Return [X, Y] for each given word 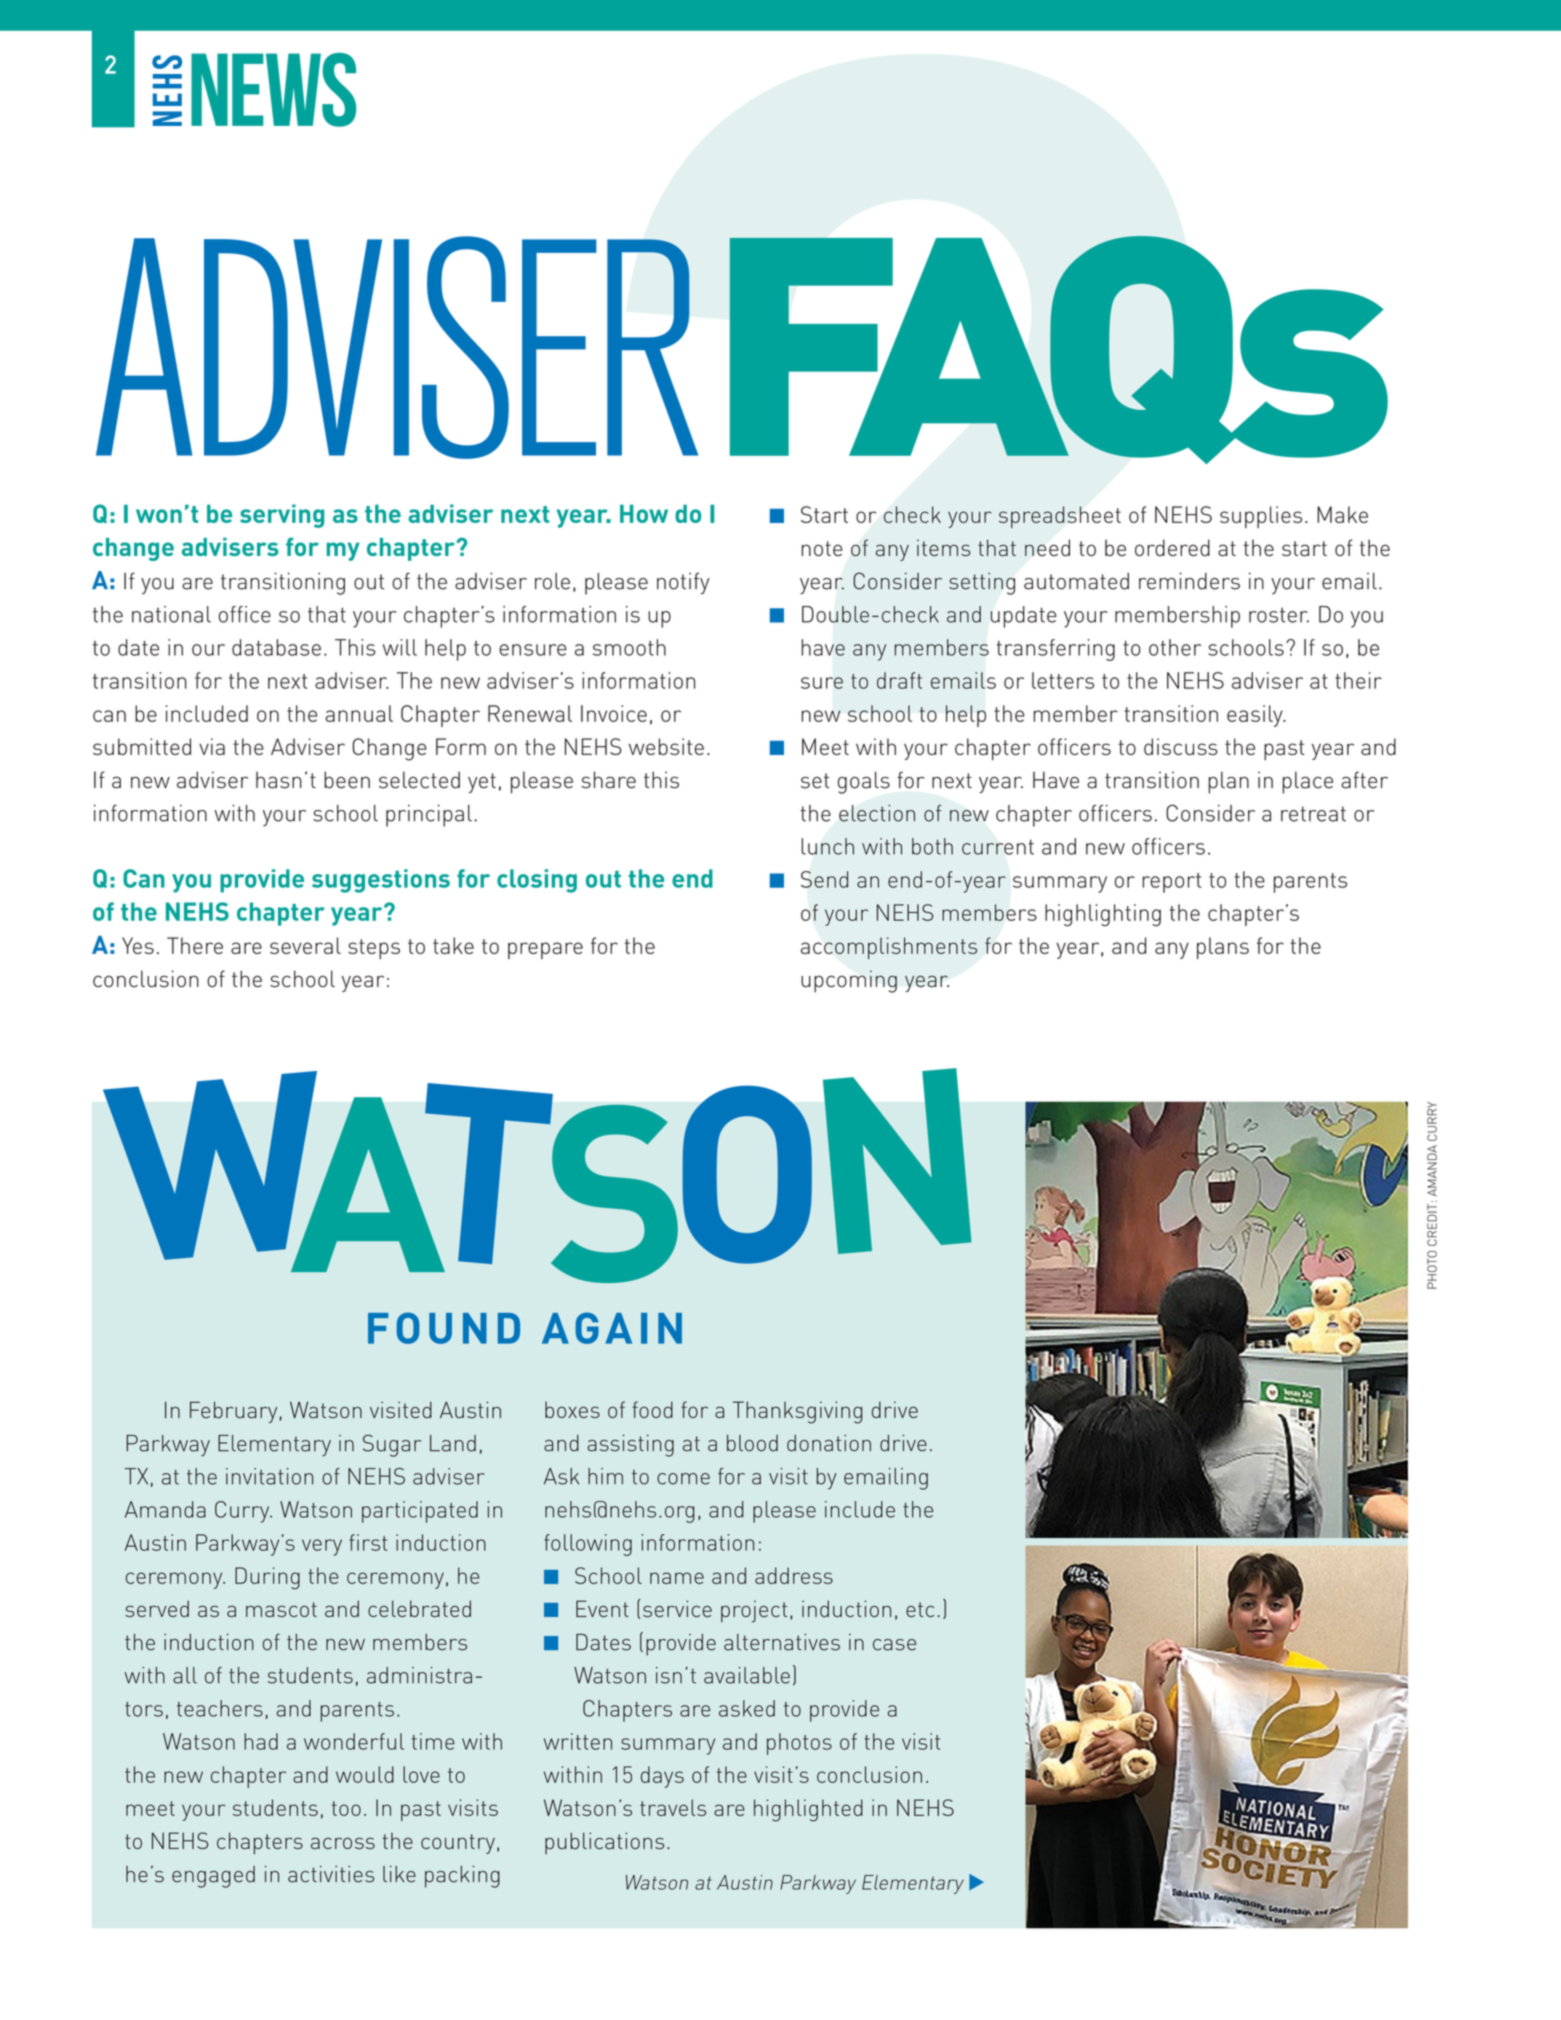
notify [683, 583]
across [343, 1843]
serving [282, 516]
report [1171, 883]
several [305, 945]
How [644, 514]
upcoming [849, 981]
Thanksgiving [797, 1412]
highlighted [808, 1810]
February [233, 1412]
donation [829, 1443]
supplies [1261, 517]
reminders [1189, 581]
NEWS [273, 90]
